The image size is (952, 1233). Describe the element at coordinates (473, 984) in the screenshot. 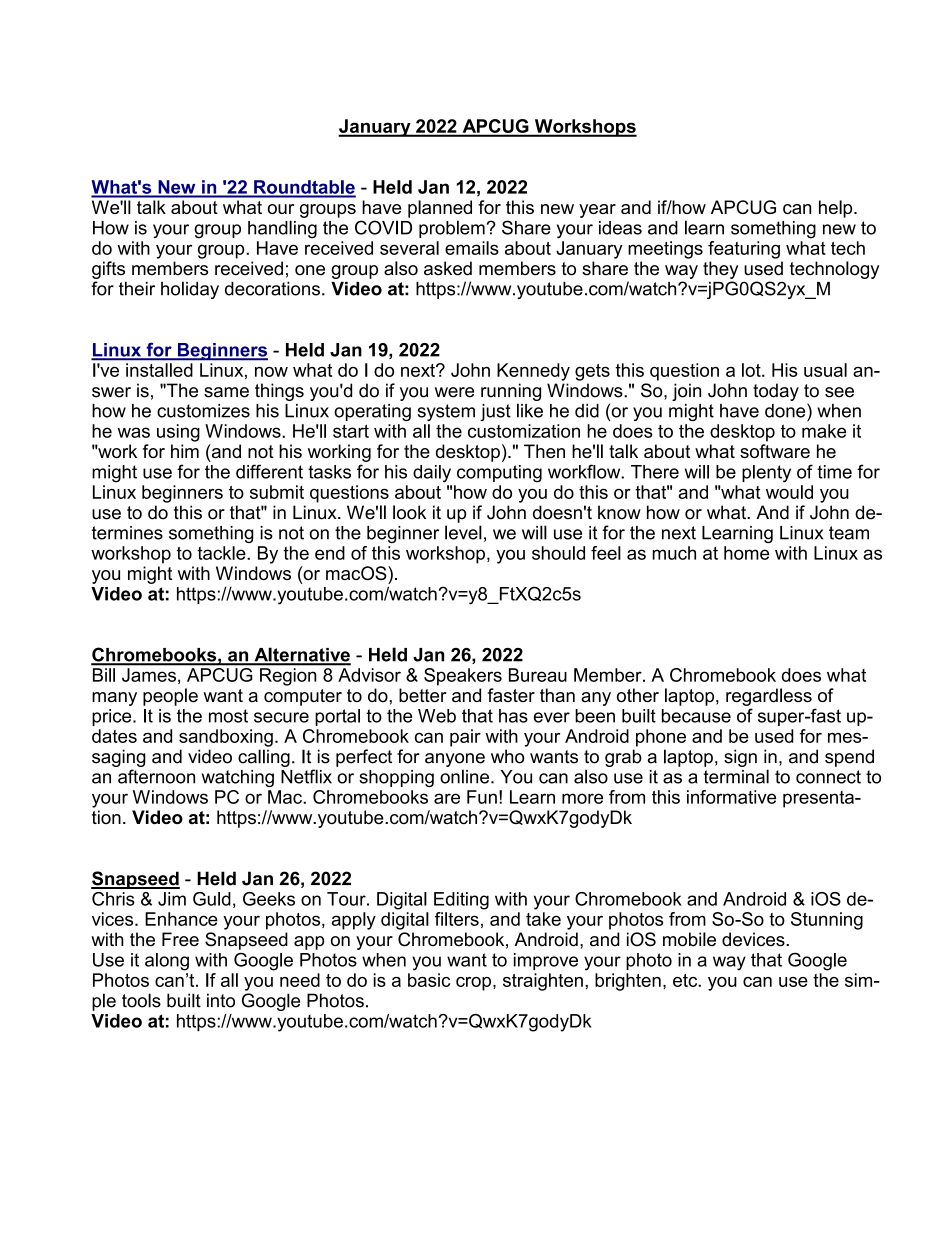

I see `crop` at that location.
